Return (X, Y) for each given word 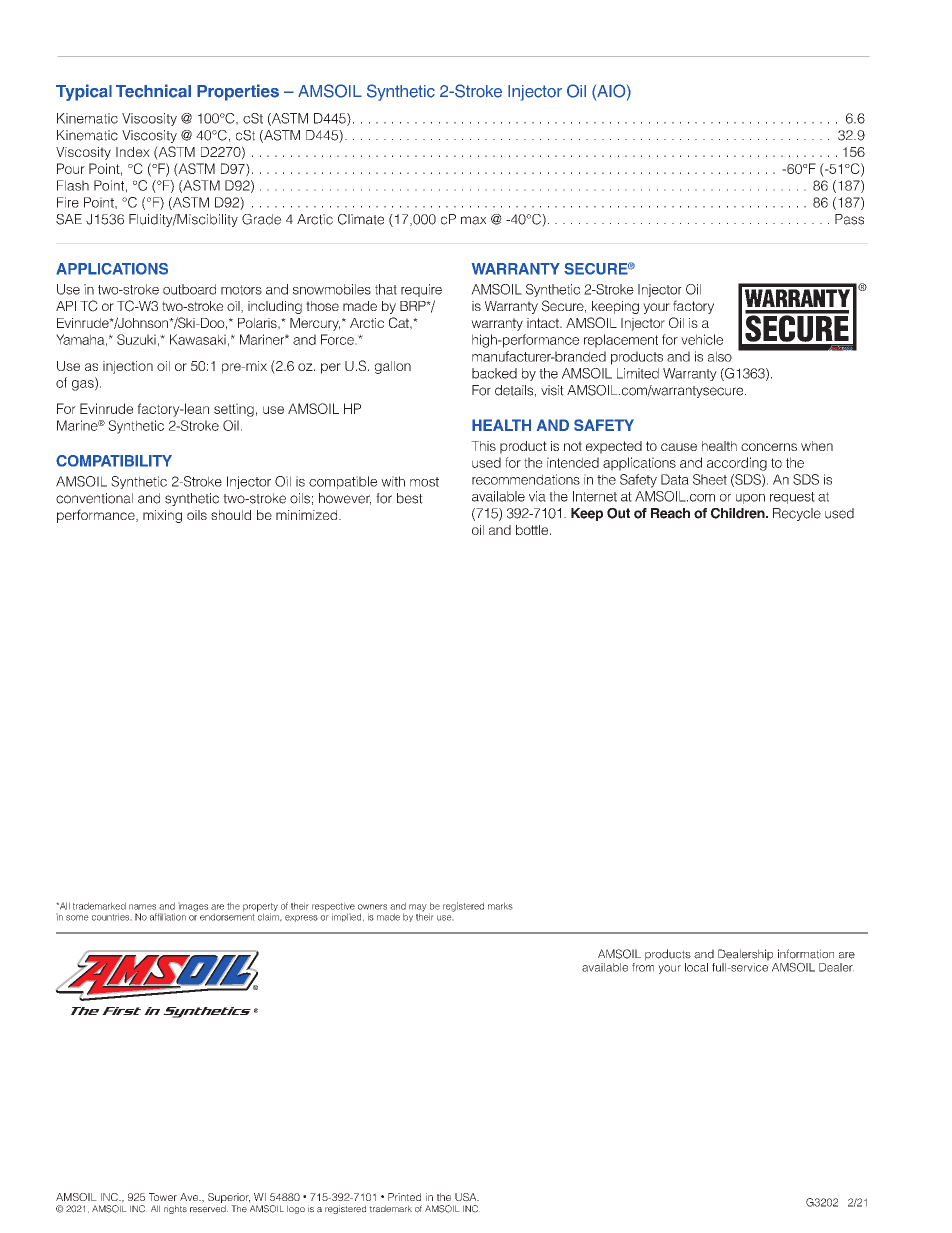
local (696, 967)
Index (133, 152)
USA (467, 1197)
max (473, 220)
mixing (162, 516)
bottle (532, 530)
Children (739, 513)
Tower (163, 1197)
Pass (849, 219)
